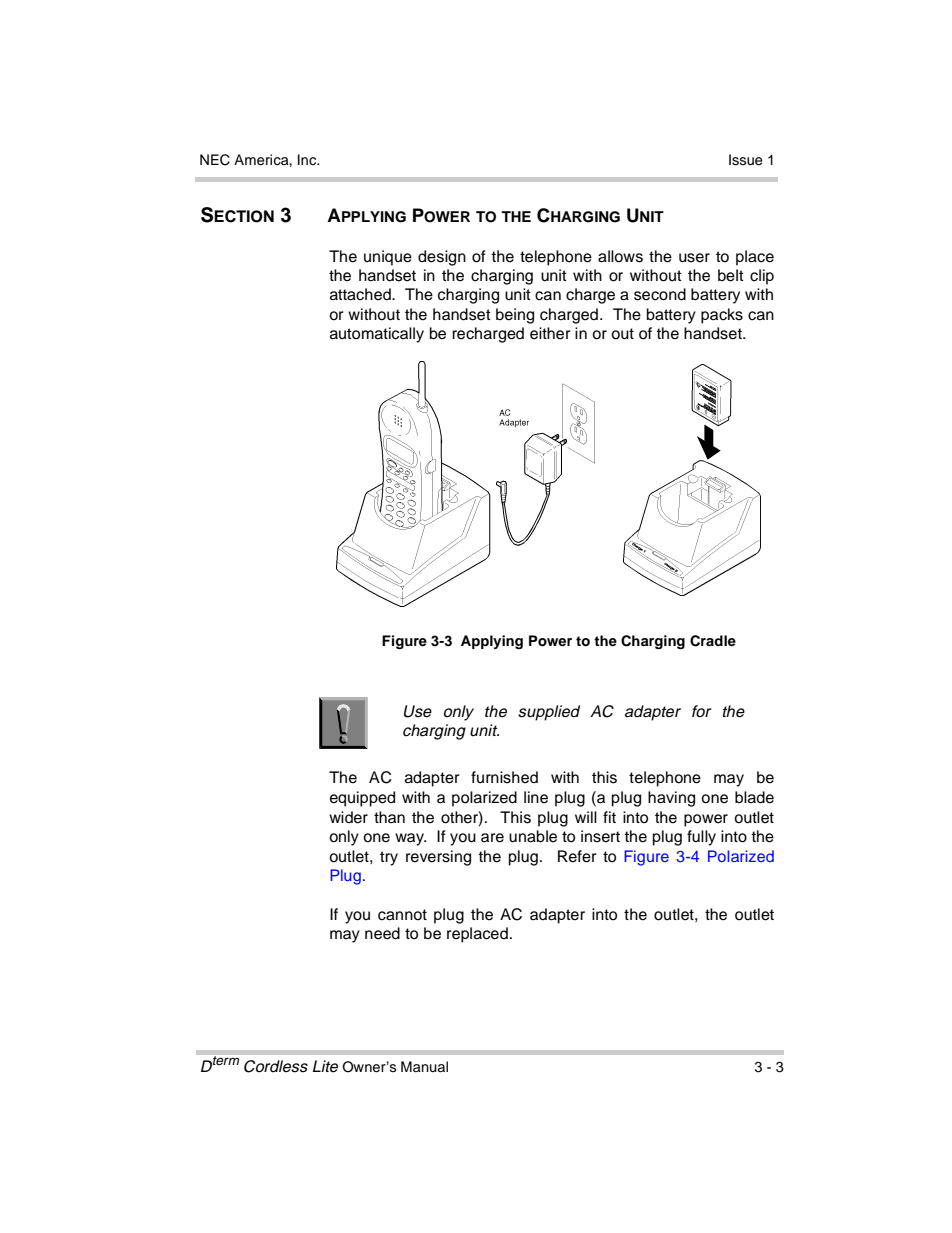 Image resolution: width=952 pixels, height=1233 pixels. I want to click on design, so click(442, 258).
